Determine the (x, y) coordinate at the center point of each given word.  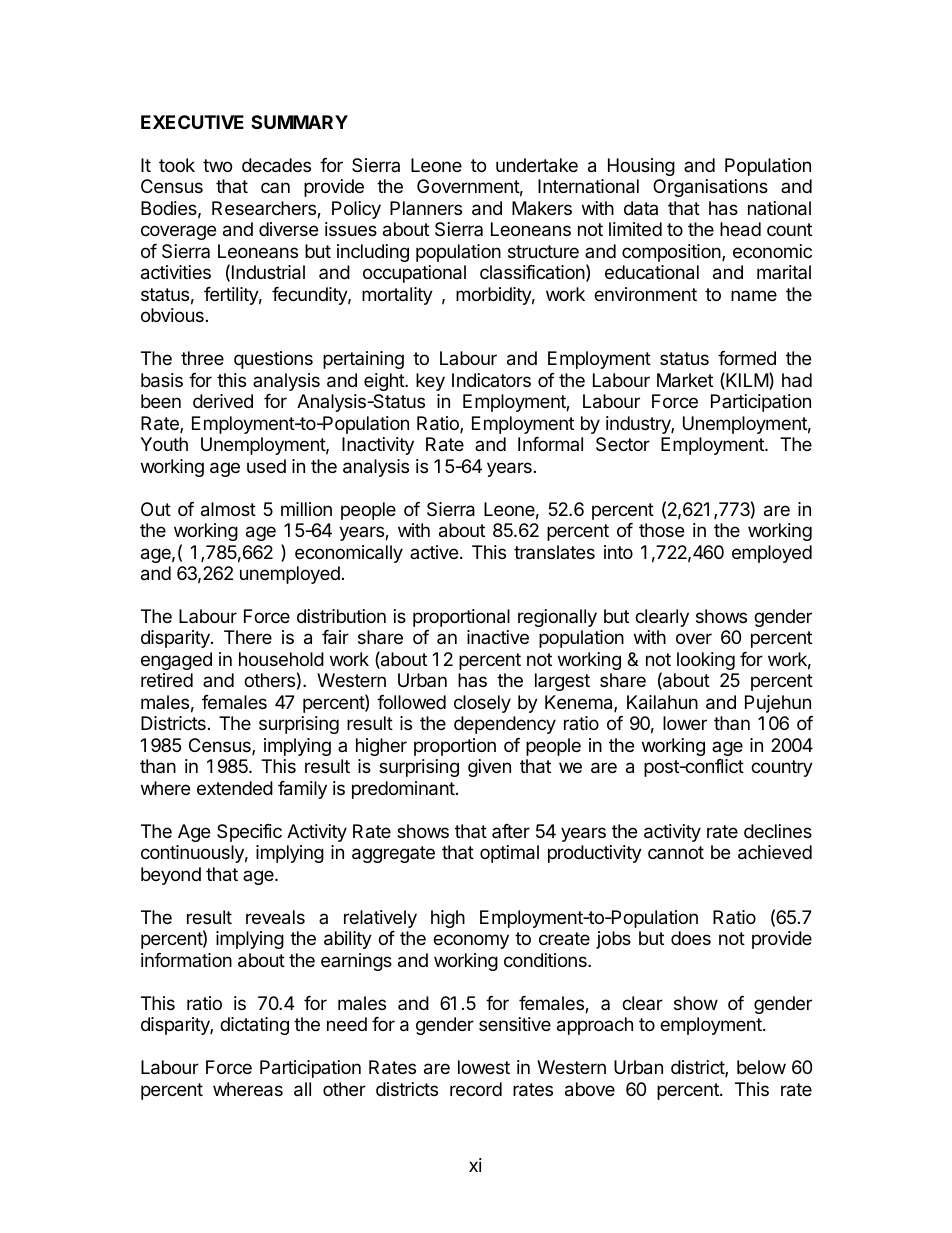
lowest (484, 1067)
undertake (537, 165)
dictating (254, 1026)
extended (235, 788)
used (266, 466)
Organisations (710, 188)
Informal (550, 444)
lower (685, 723)
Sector (623, 444)
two (217, 165)
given (489, 768)
